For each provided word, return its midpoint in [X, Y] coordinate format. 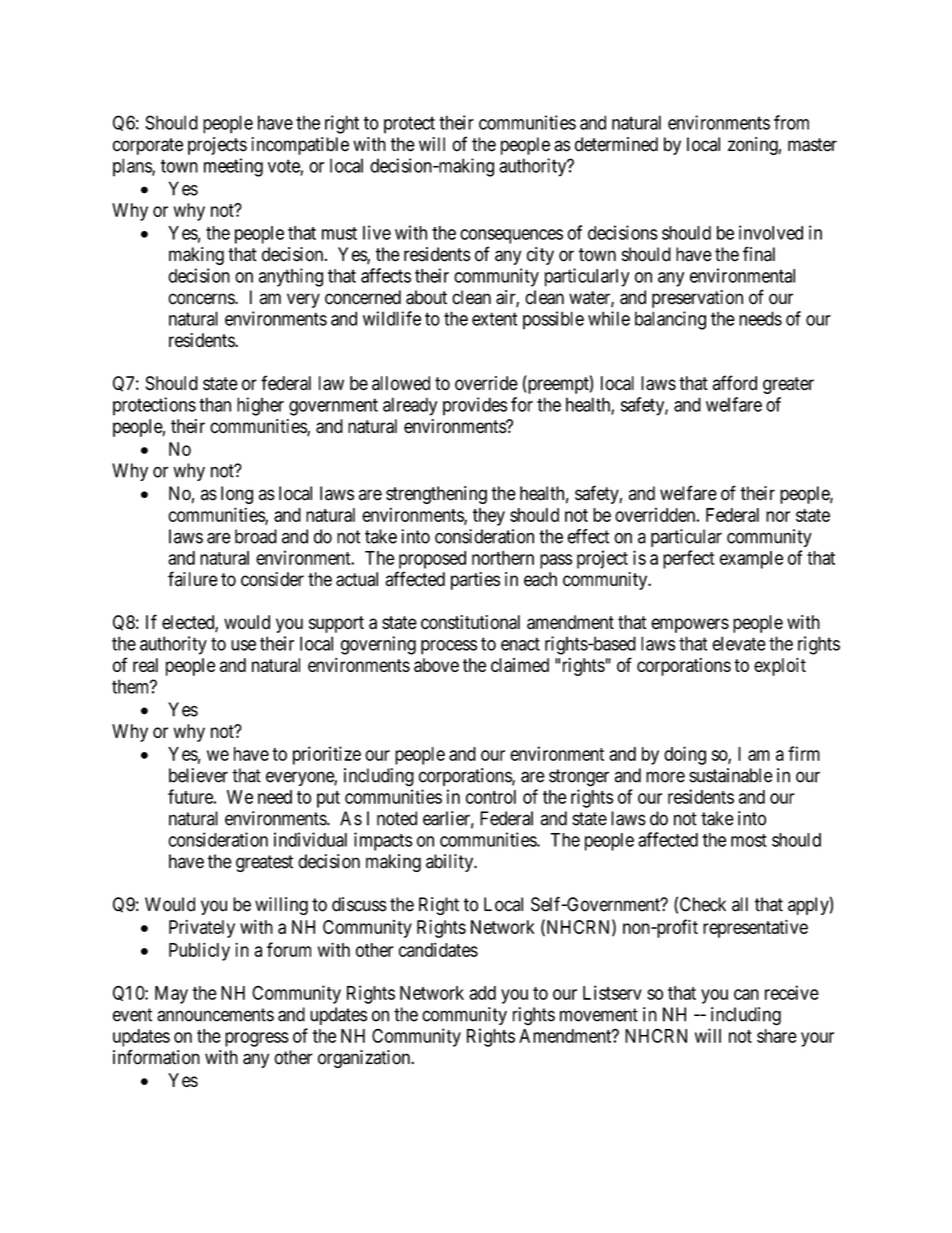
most [749, 840]
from [791, 122]
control [491, 797]
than [215, 404]
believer [198, 775]
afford [735, 383]
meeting [233, 167]
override [486, 383]
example [751, 560]
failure [193, 579]
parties [475, 581]
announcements [215, 1015]
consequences [511, 236]
